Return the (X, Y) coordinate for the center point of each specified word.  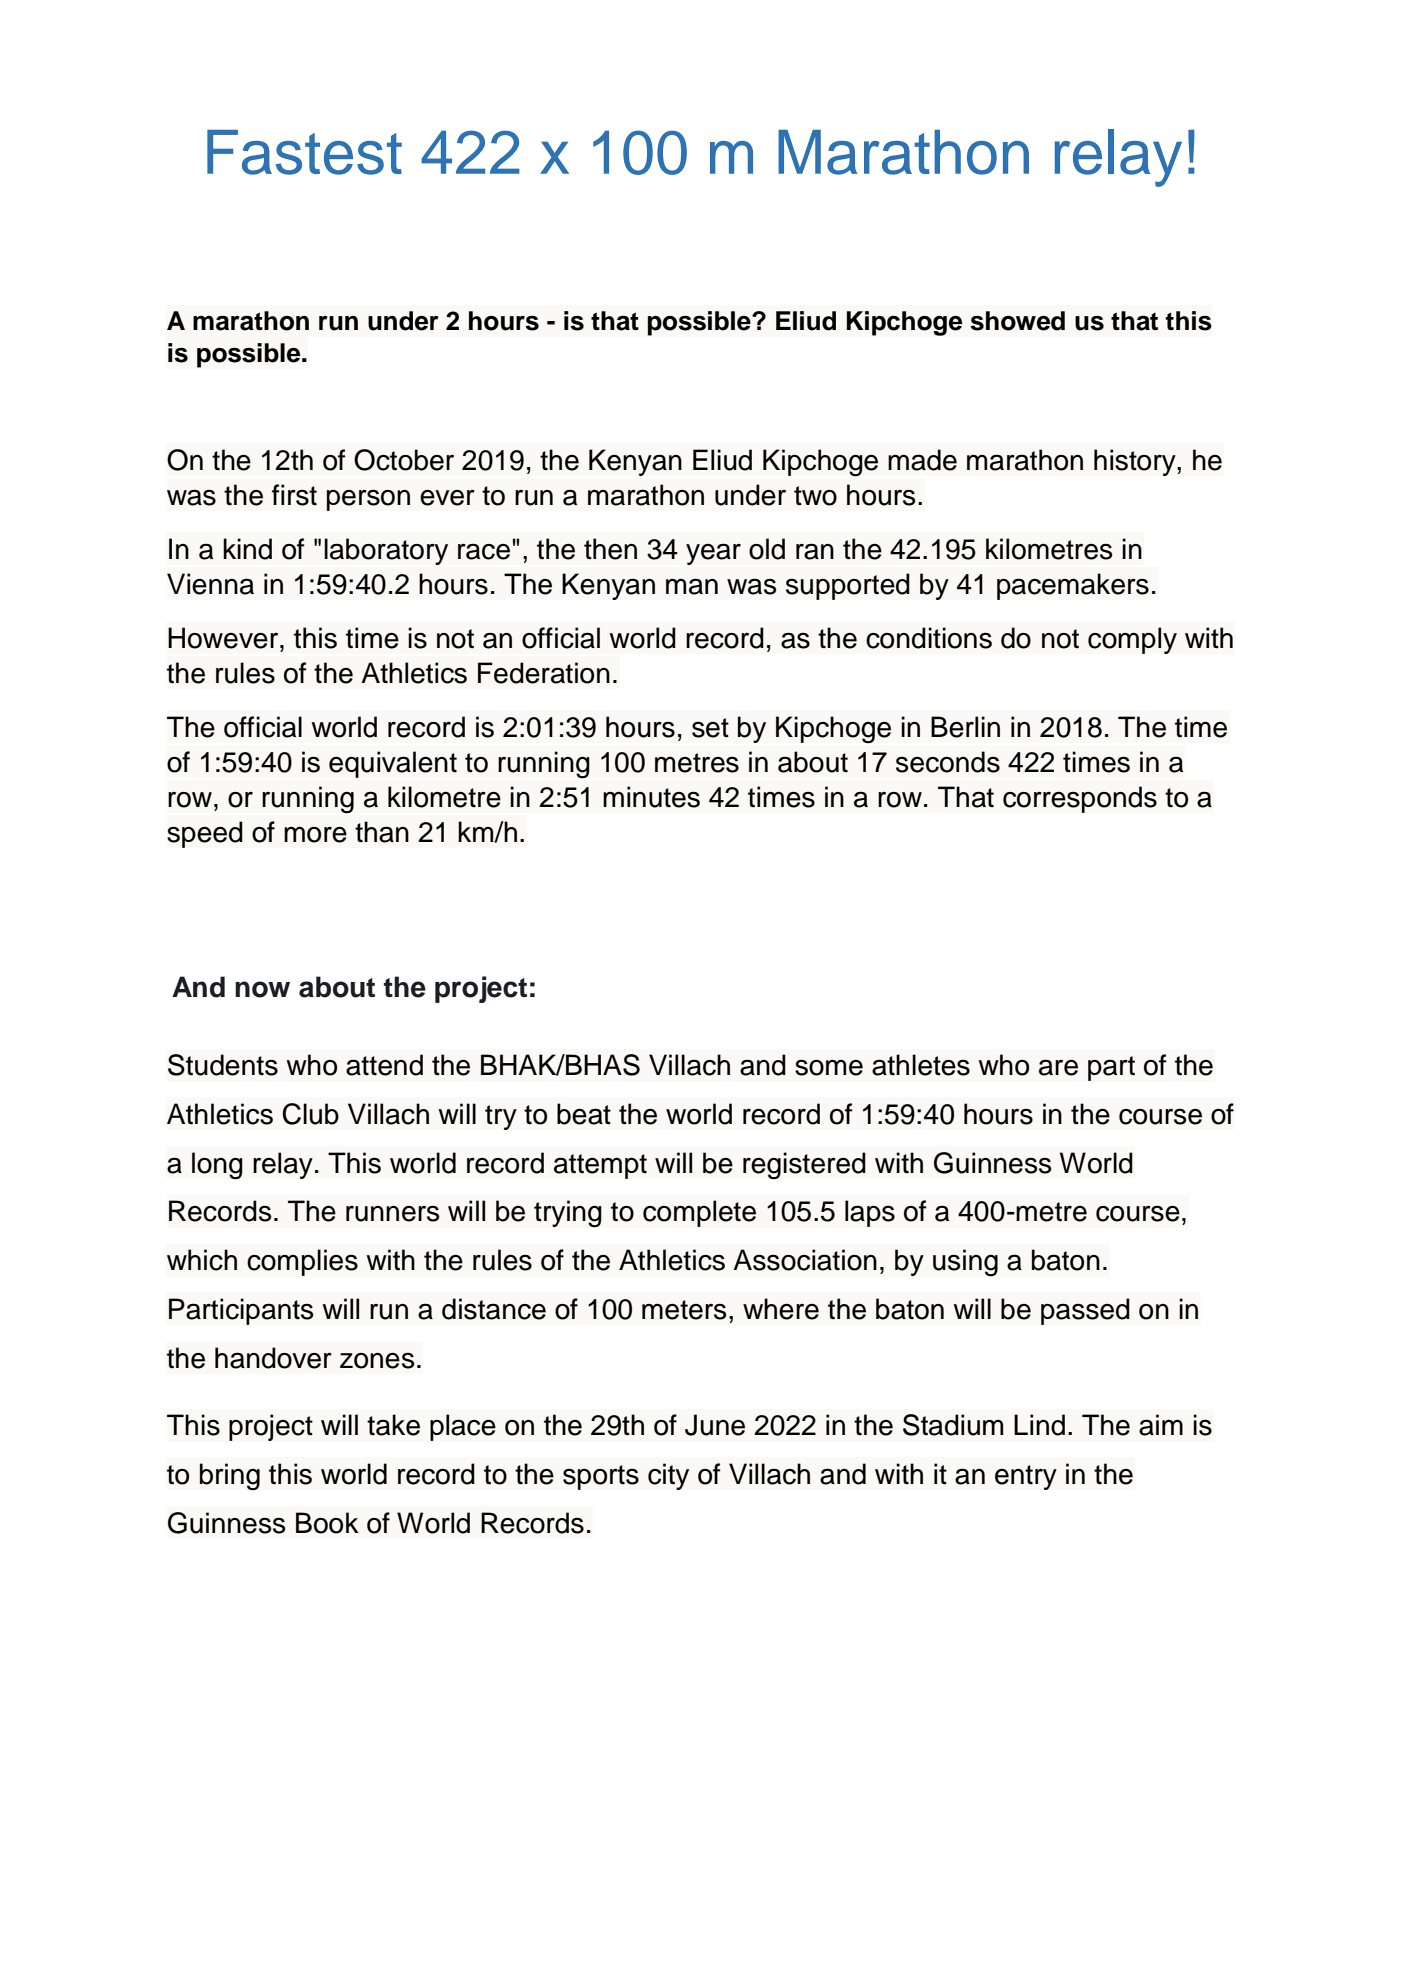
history (1136, 462)
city (668, 1476)
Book (327, 1523)
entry (1026, 1477)
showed (1017, 321)
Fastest (304, 152)
